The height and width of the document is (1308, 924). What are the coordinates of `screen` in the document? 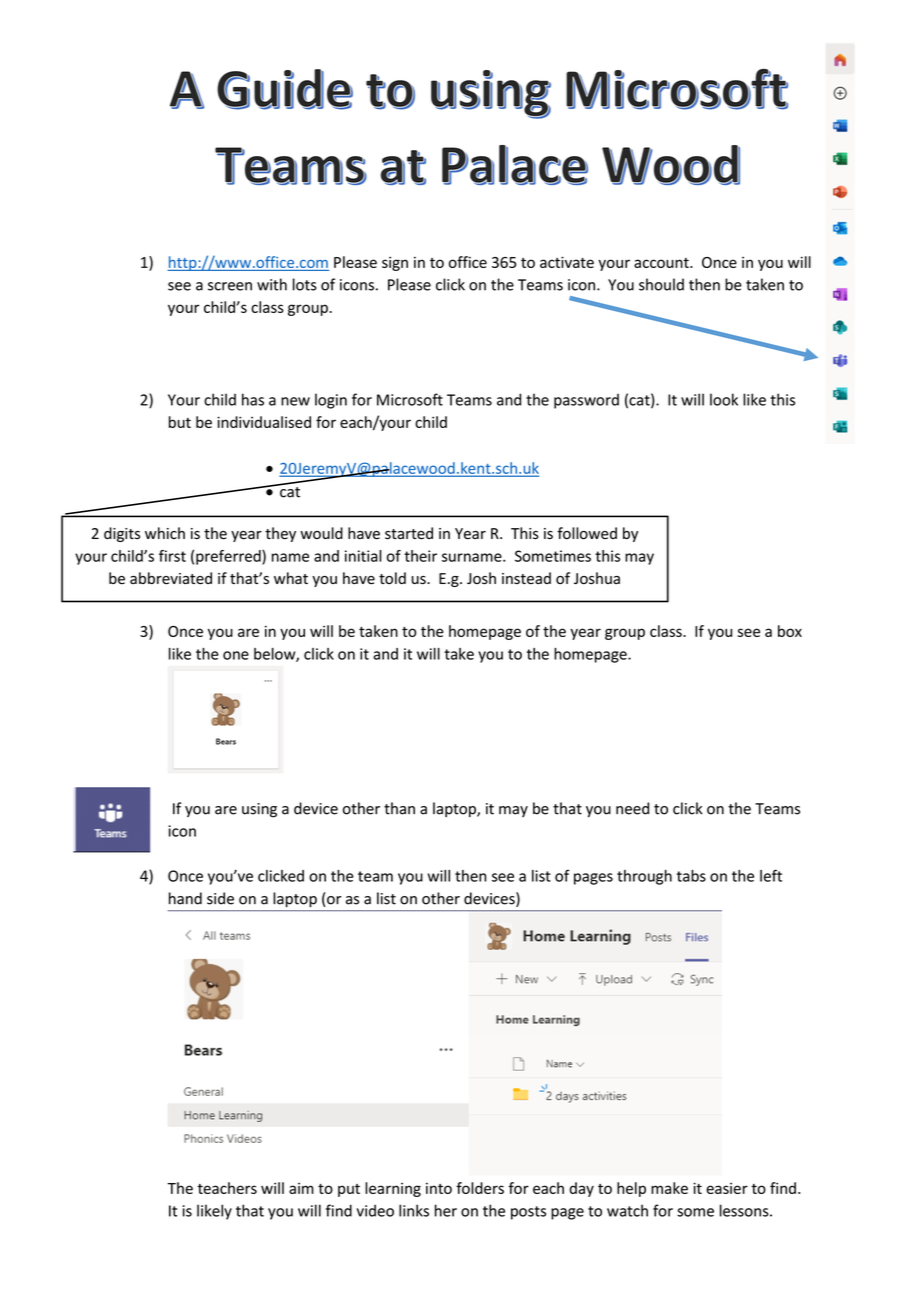 It's located at (230, 286).
